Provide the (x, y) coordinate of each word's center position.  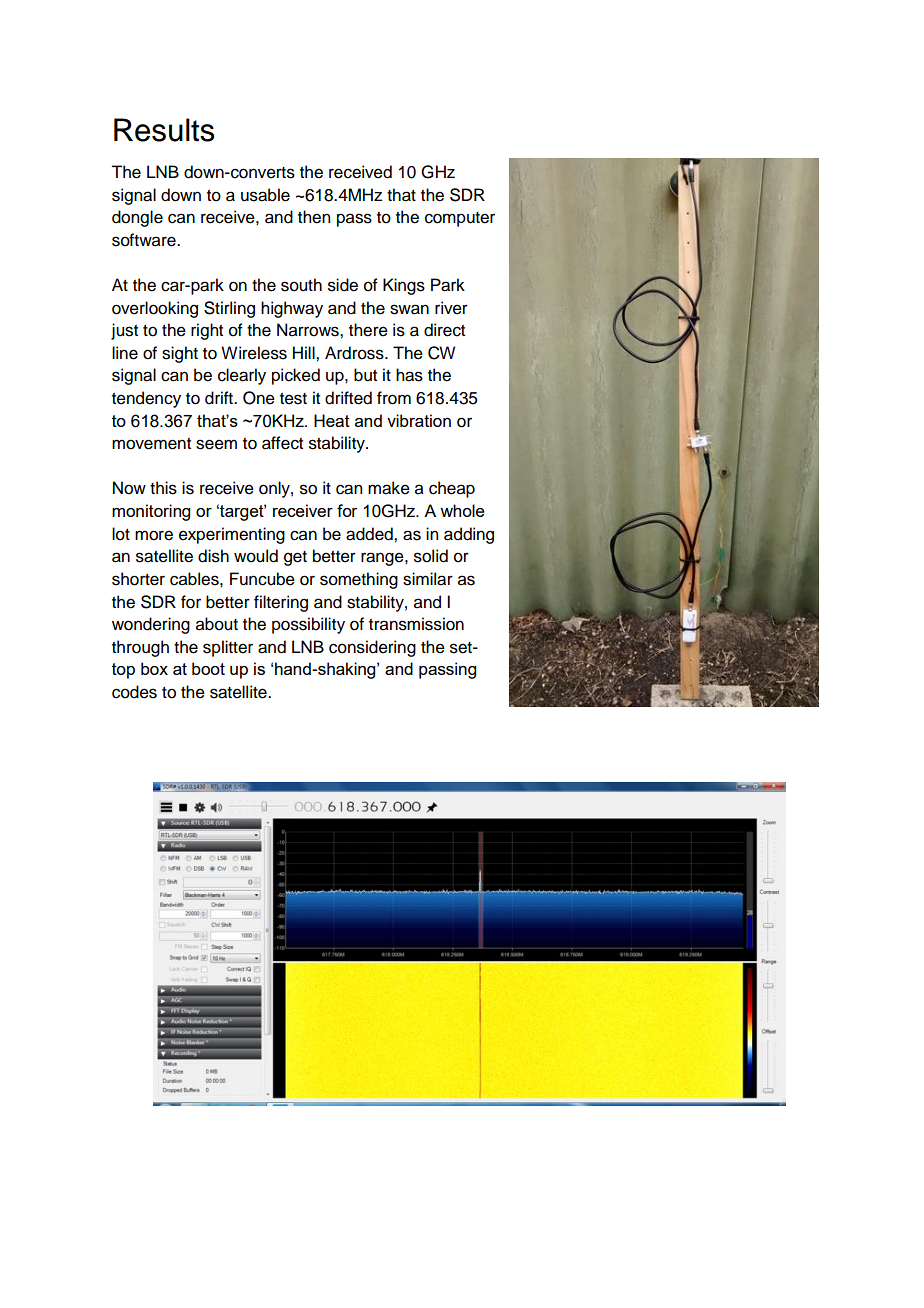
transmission (416, 624)
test (293, 399)
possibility (308, 625)
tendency (146, 399)
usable (265, 195)
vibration (419, 420)
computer (460, 219)
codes (134, 692)
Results (164, 130)
